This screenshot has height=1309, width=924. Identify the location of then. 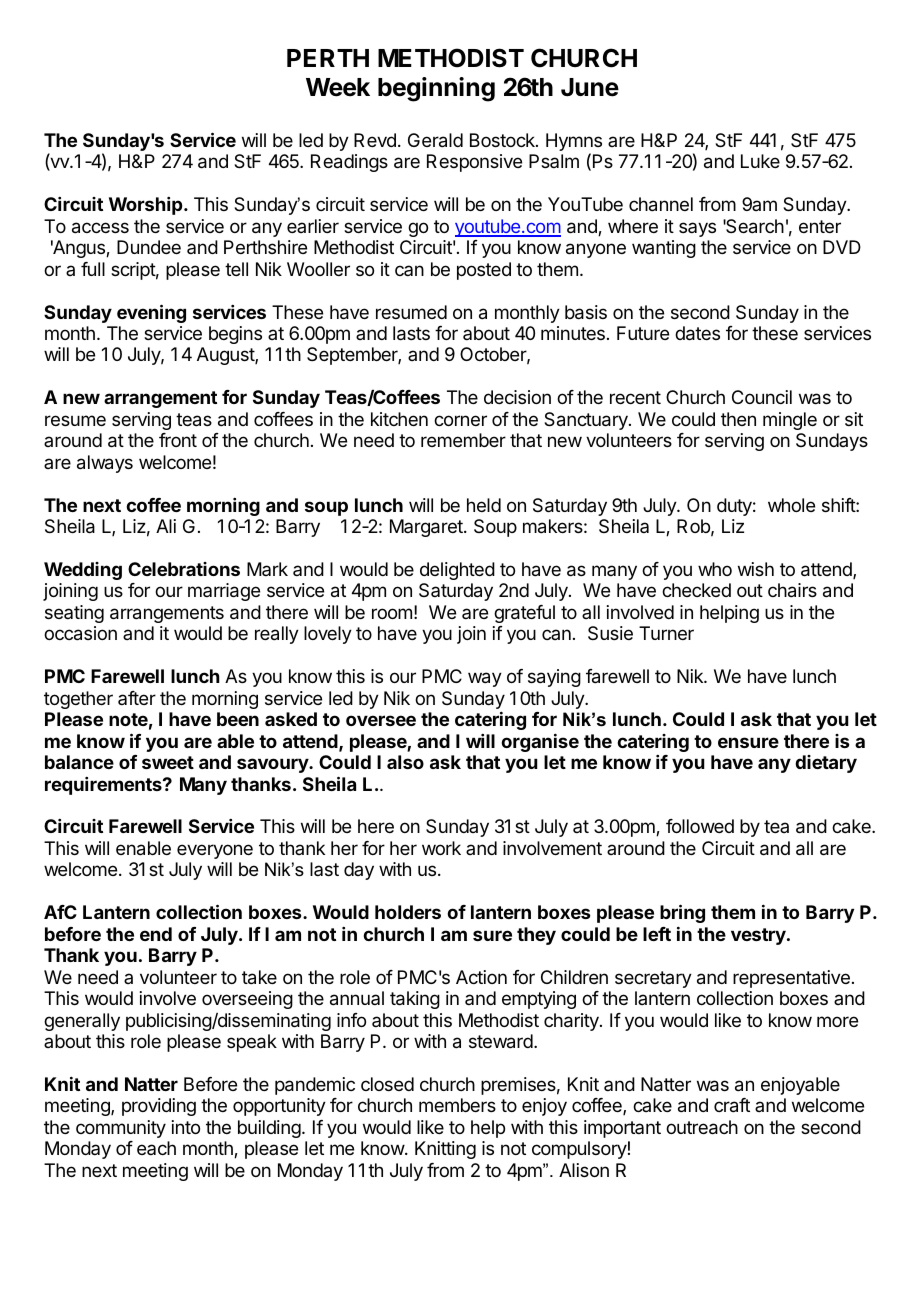
(738, 419).
